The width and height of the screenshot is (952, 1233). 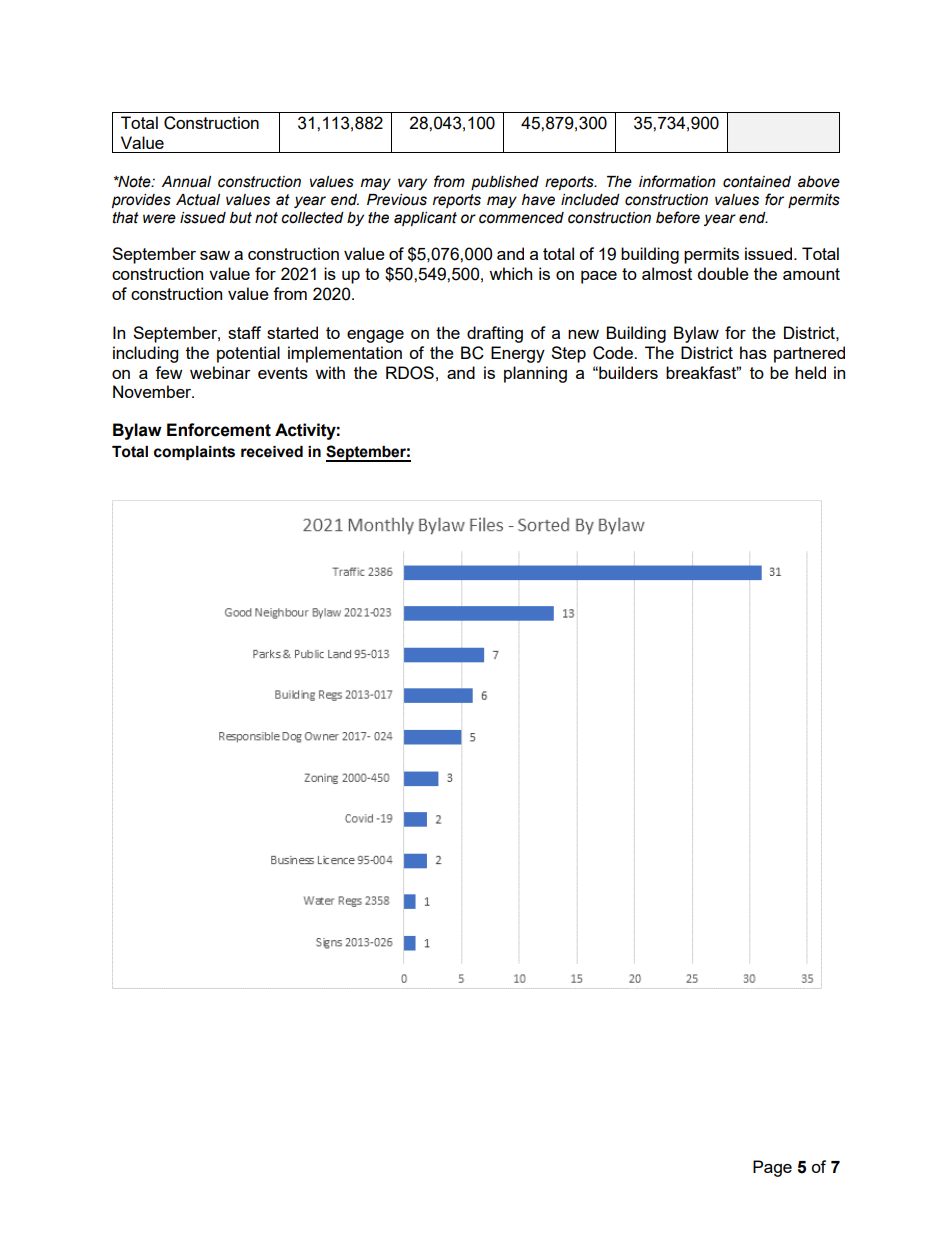 What do you see at coordinates (219, 430) in the screenshot?
I see `Enforcement` at bounding box center [219, 430].
